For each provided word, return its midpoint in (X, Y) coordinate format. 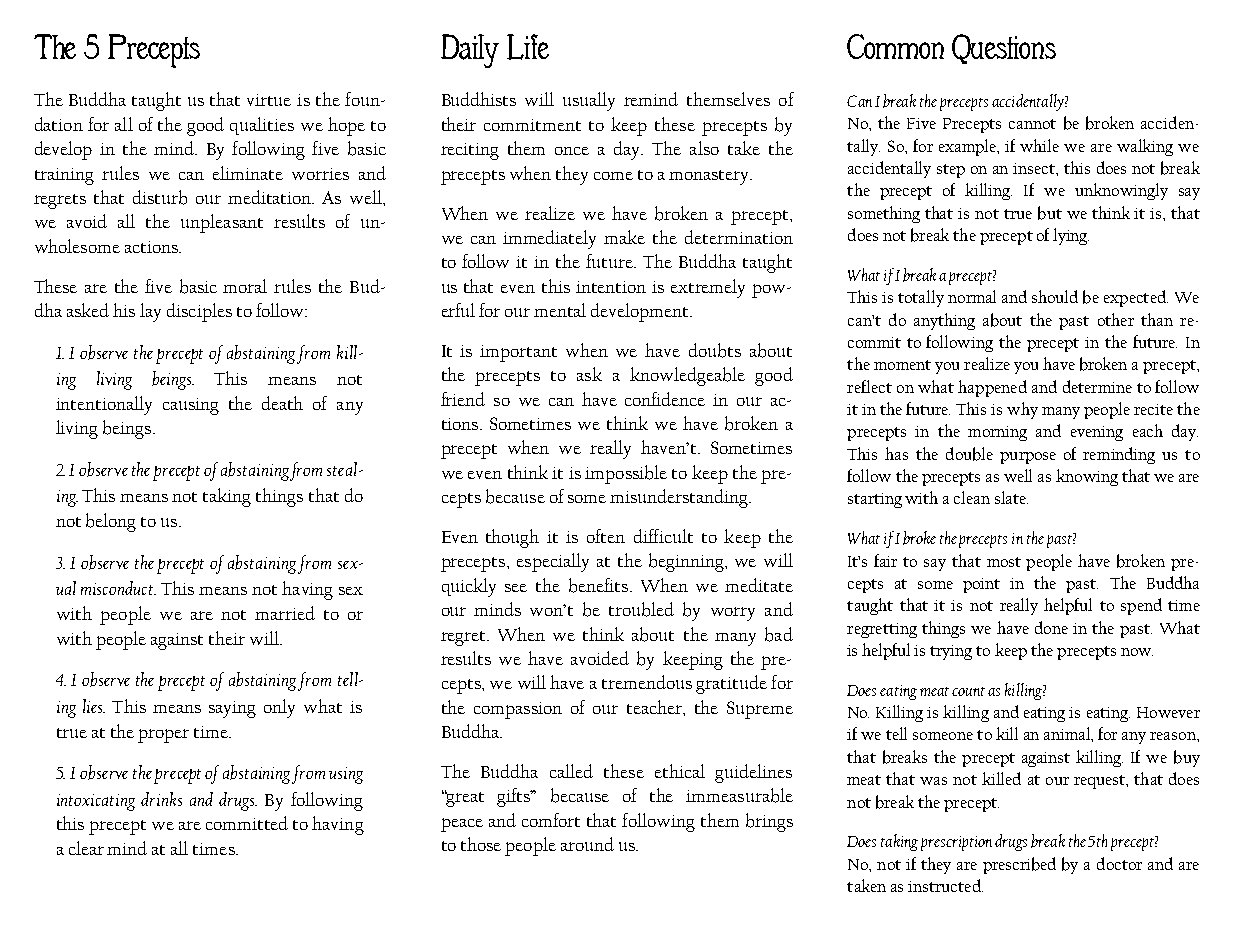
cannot (1032, 124)
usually (589, 101)
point (981, 585)
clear (86, 848)
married (285, 613)
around (587, 844)
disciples (199, 312)
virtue (269, 100)
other (1116, 319)
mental (560, 310)
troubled (641, 609)
